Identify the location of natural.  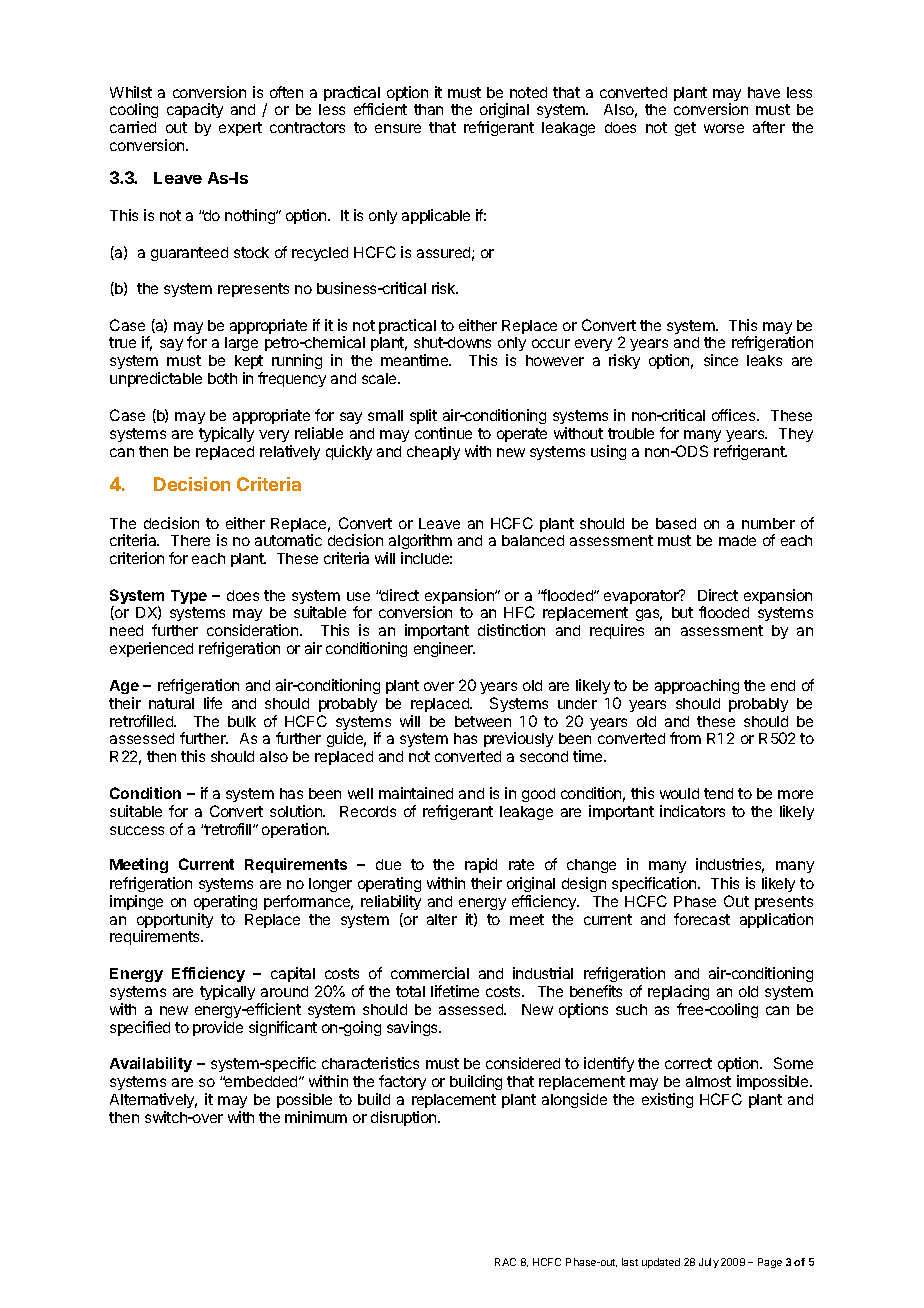
(171, 703).
